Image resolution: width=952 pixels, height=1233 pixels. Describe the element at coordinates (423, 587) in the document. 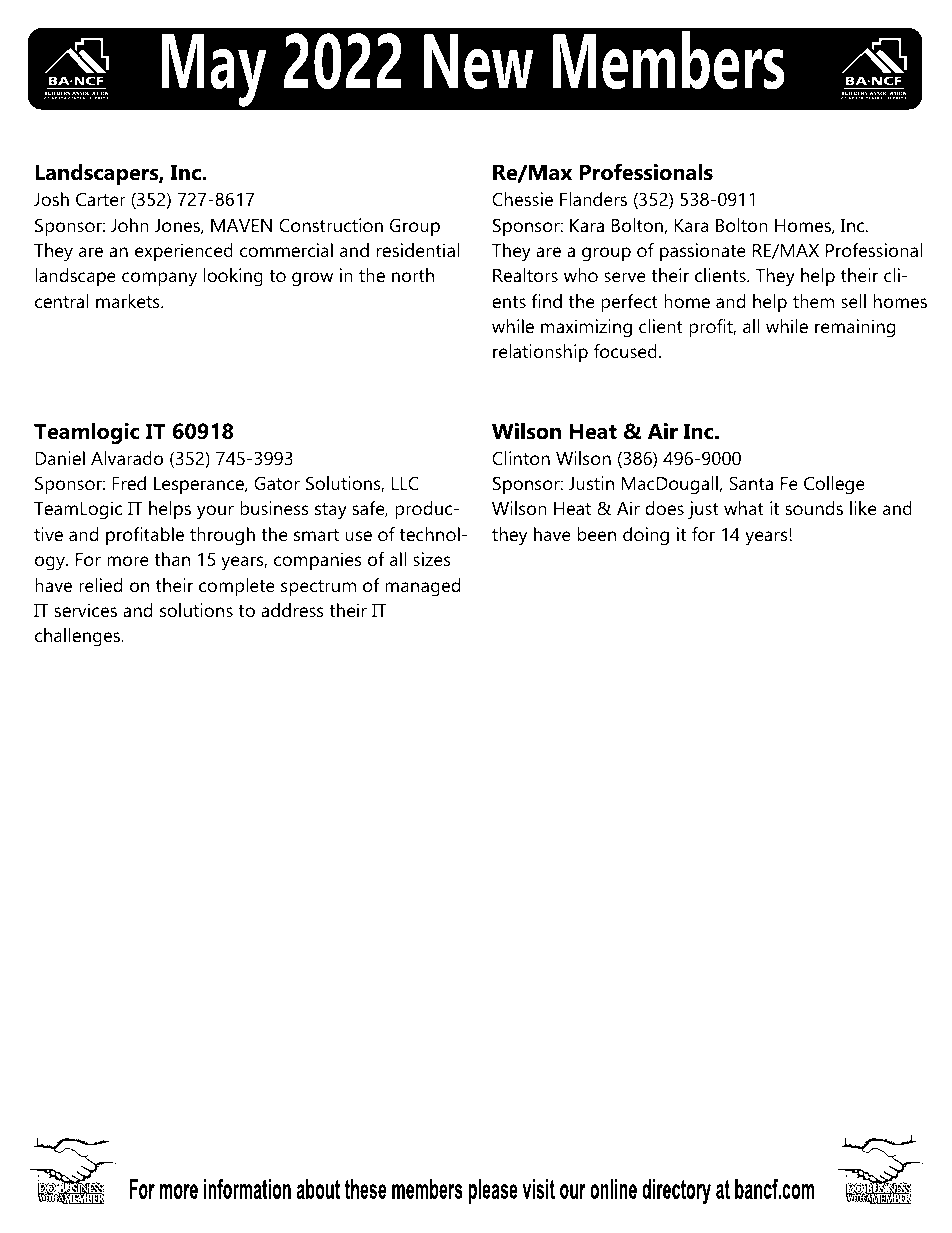

I see `managed` at that location.
